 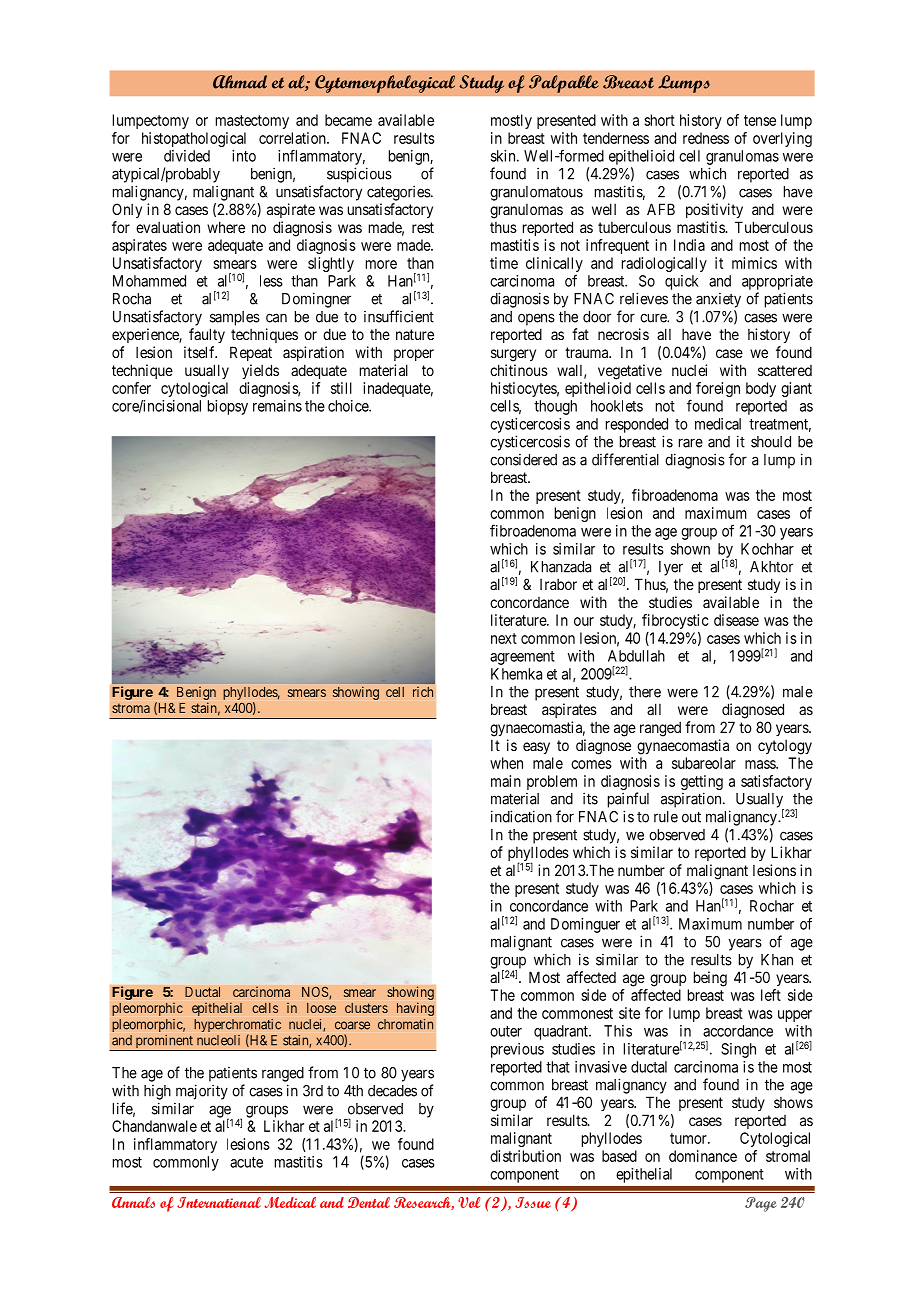 I want to click on redness, so click(x=706, y=138).
